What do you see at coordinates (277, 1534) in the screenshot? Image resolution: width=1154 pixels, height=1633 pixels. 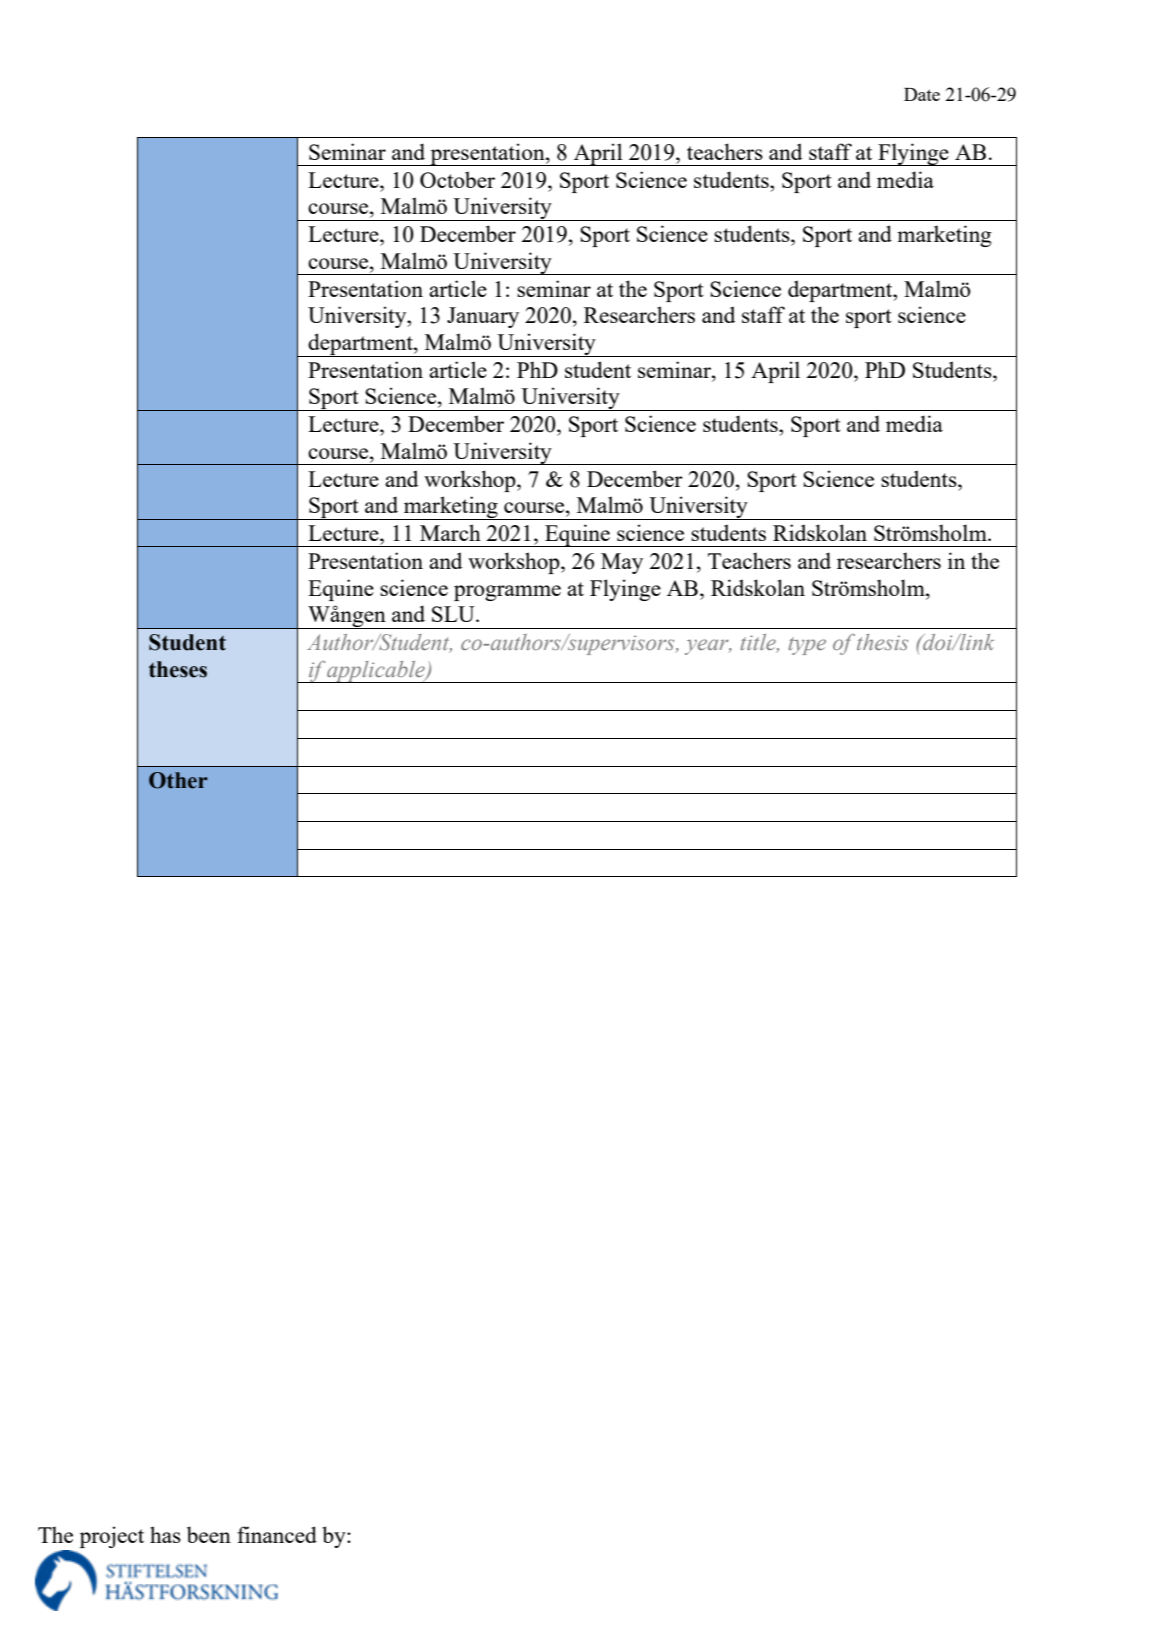 I see `financed` at bounding box center [277, 1534].
